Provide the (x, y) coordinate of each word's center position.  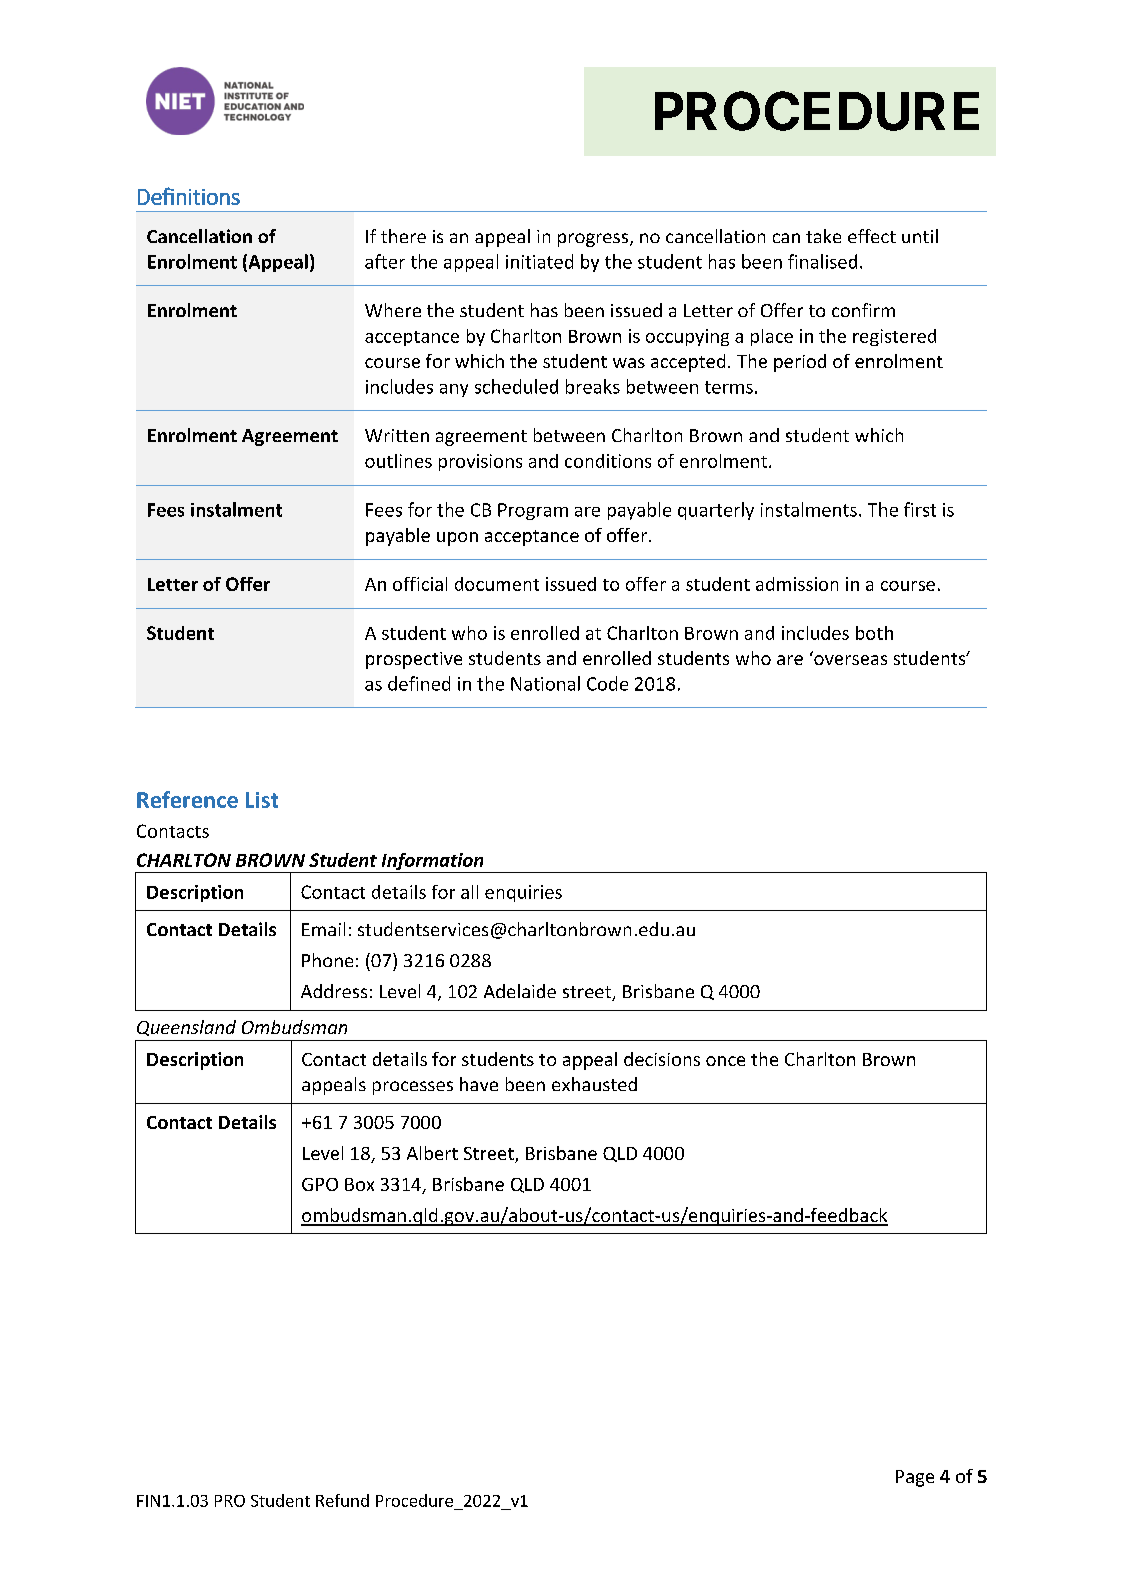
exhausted (594, 1084)
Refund (342, 1500)
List (262, 800)
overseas (850, 660)
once (725, 1061)
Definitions (189, 196)
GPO (320, 1184)
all (469, 892)
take (823, 236)
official (420, 584)
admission (797, 584)
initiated (539, 261)
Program (533, 511)
